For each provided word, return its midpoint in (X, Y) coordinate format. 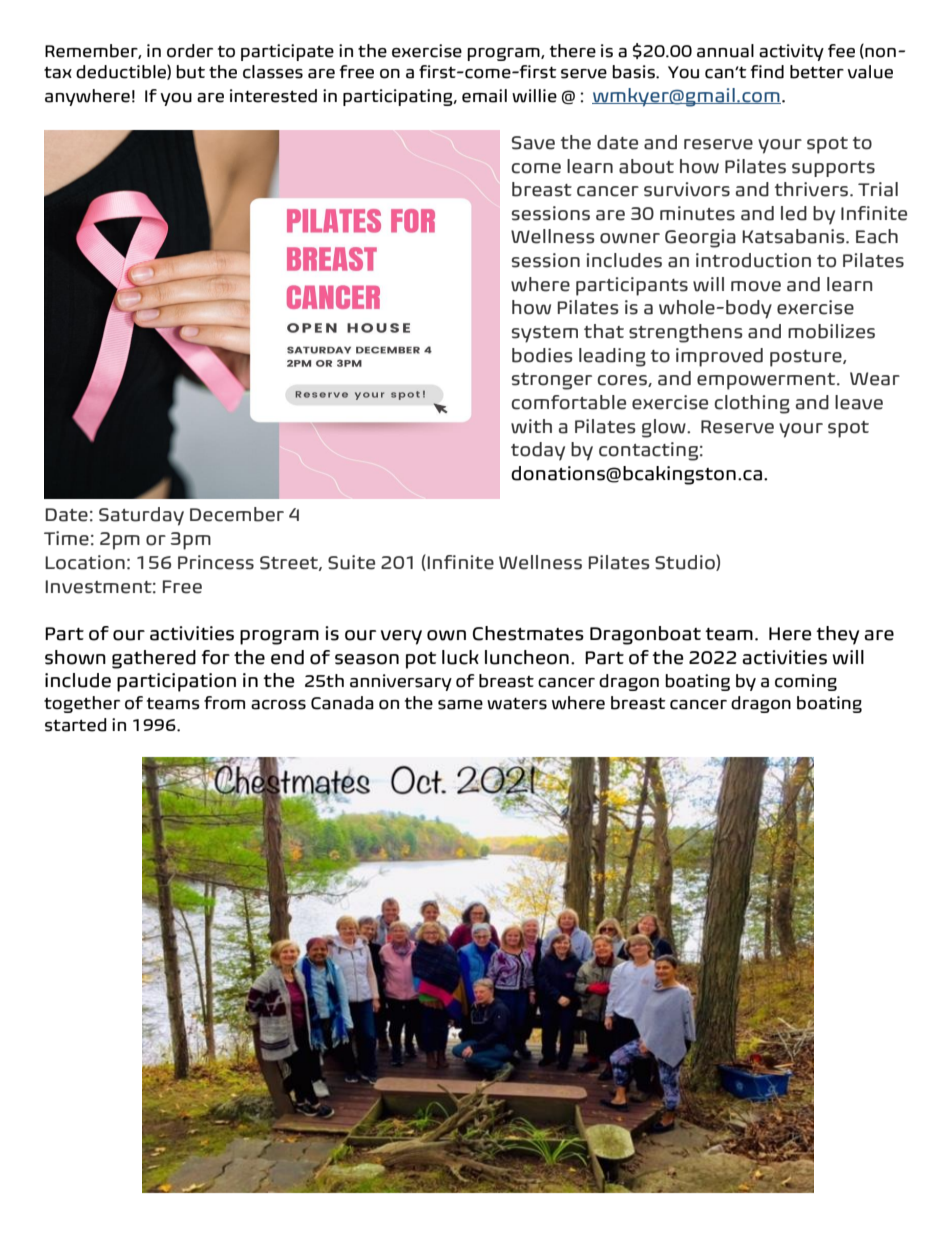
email (484, 96)
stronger (552, 381)
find (767, 72)
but (190, 72)
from (224, 703)
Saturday (141, 516)
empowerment (767, 381)
